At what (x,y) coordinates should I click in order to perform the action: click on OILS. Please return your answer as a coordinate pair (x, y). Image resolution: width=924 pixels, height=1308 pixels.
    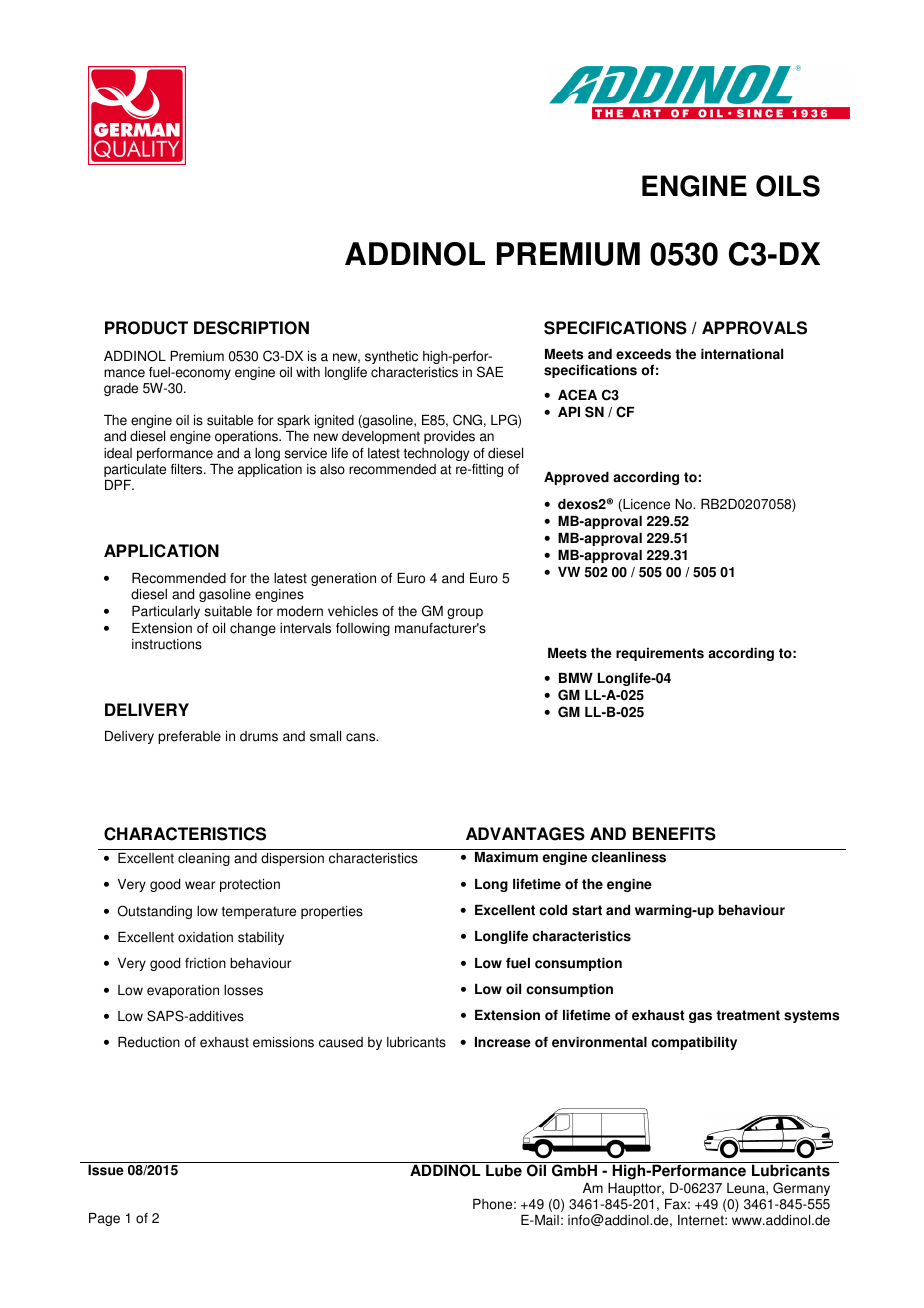
    Looking at the image, I should click on (788, 186).
